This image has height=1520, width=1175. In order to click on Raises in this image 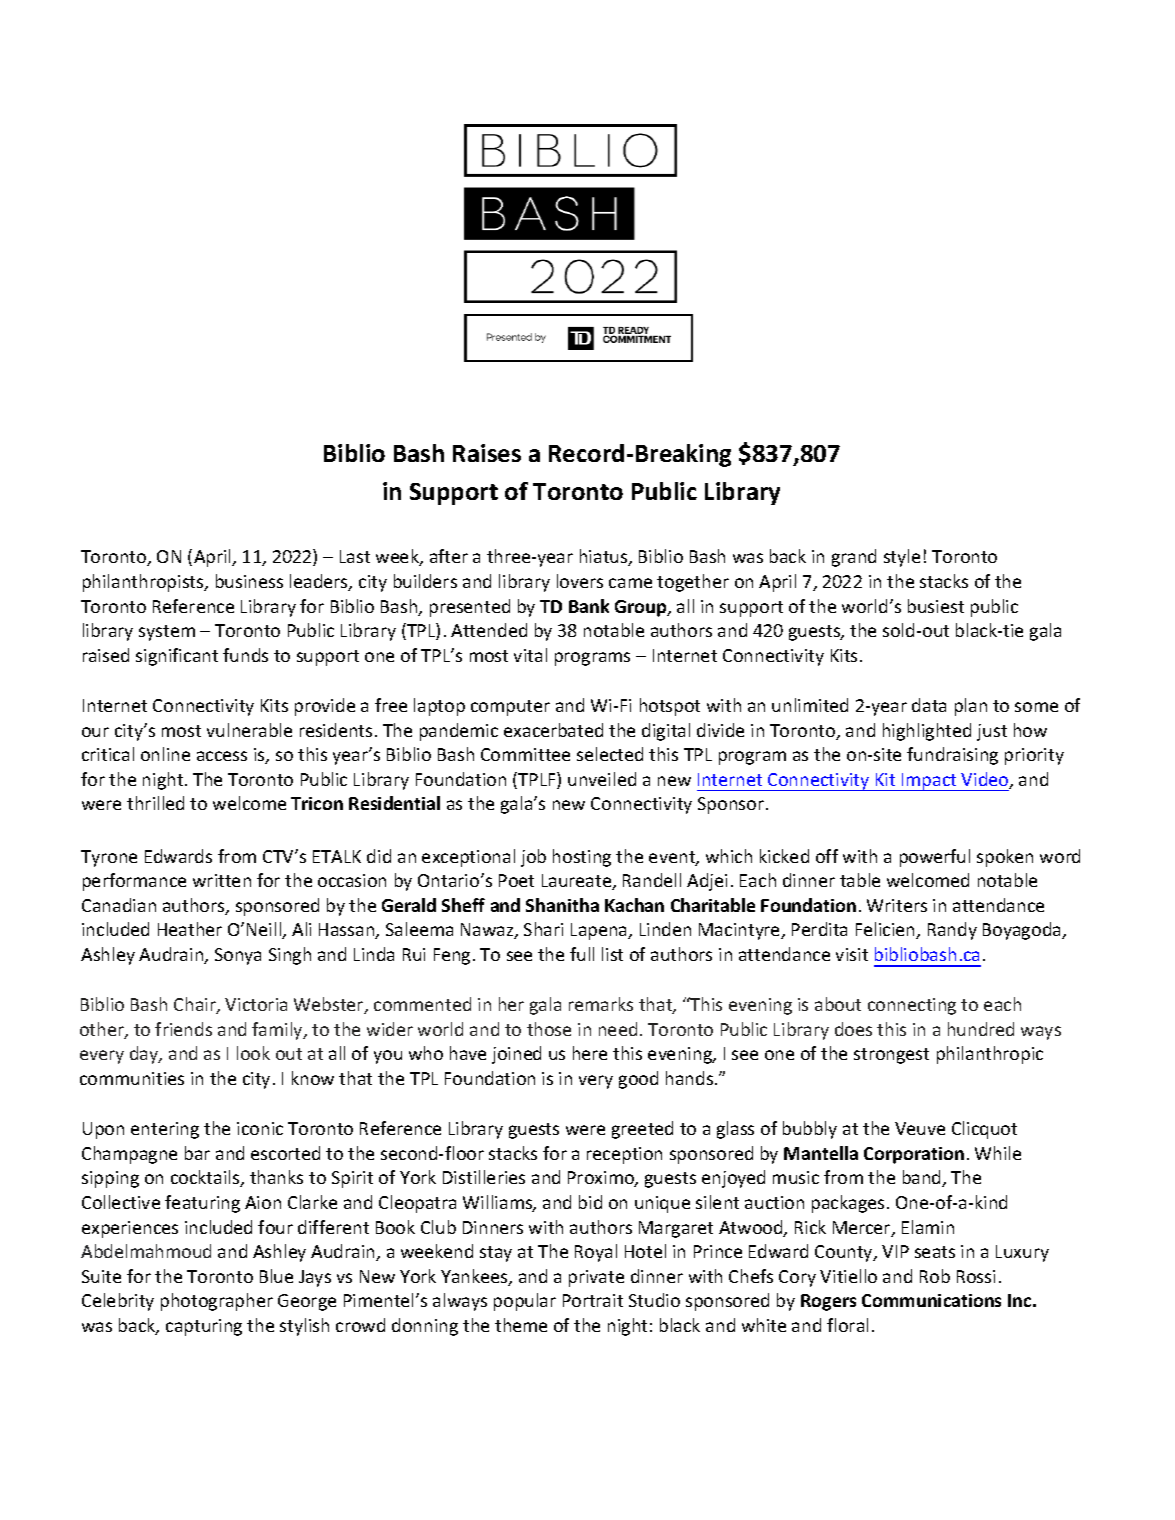, I will do `click(487, 453)`.
